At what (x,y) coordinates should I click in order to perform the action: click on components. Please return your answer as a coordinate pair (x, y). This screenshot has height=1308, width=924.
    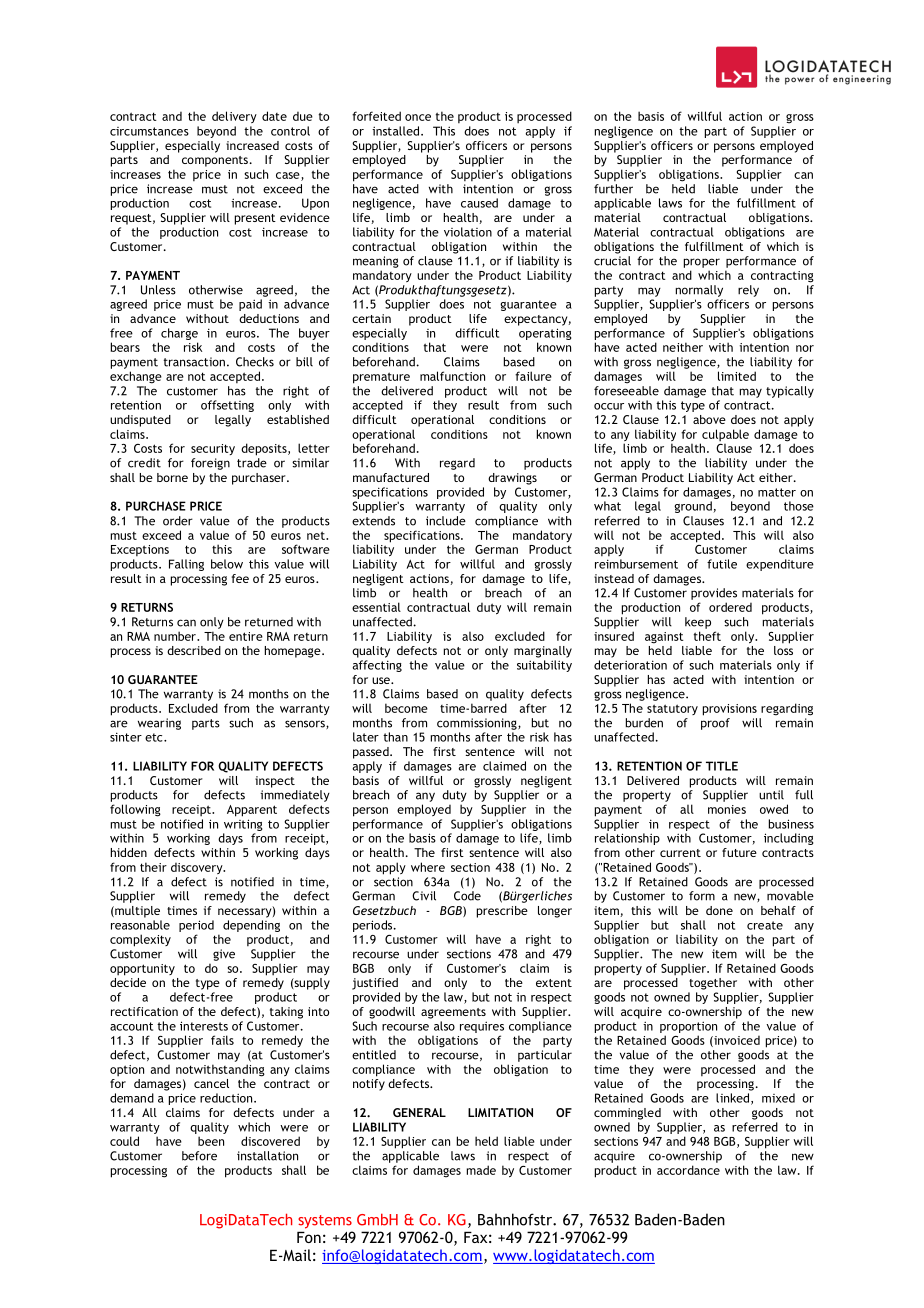
    Looking at the image, I should click on (215, 161).
